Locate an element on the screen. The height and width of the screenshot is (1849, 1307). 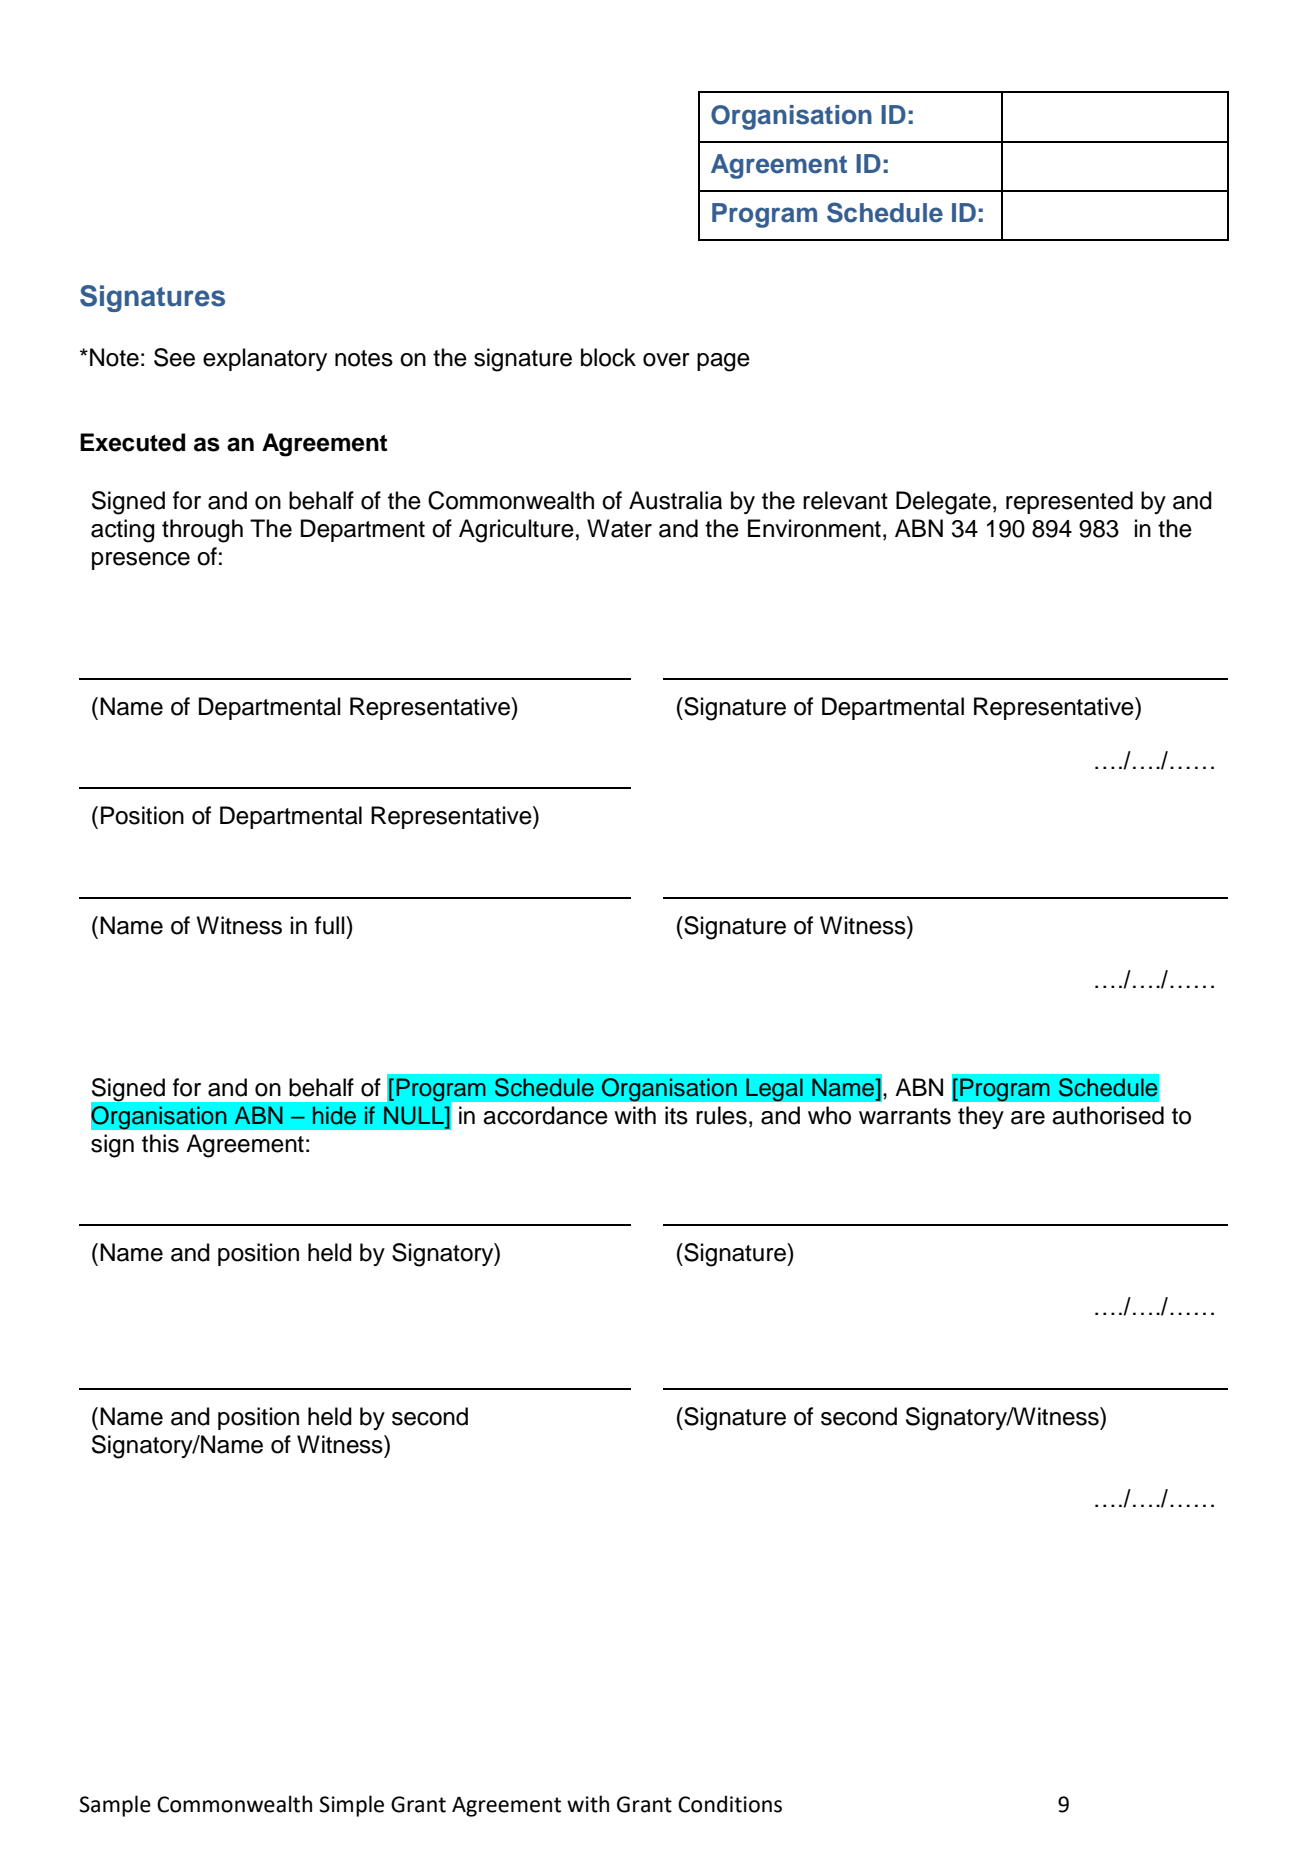
Simple is located at coordinates (351, 1806).
